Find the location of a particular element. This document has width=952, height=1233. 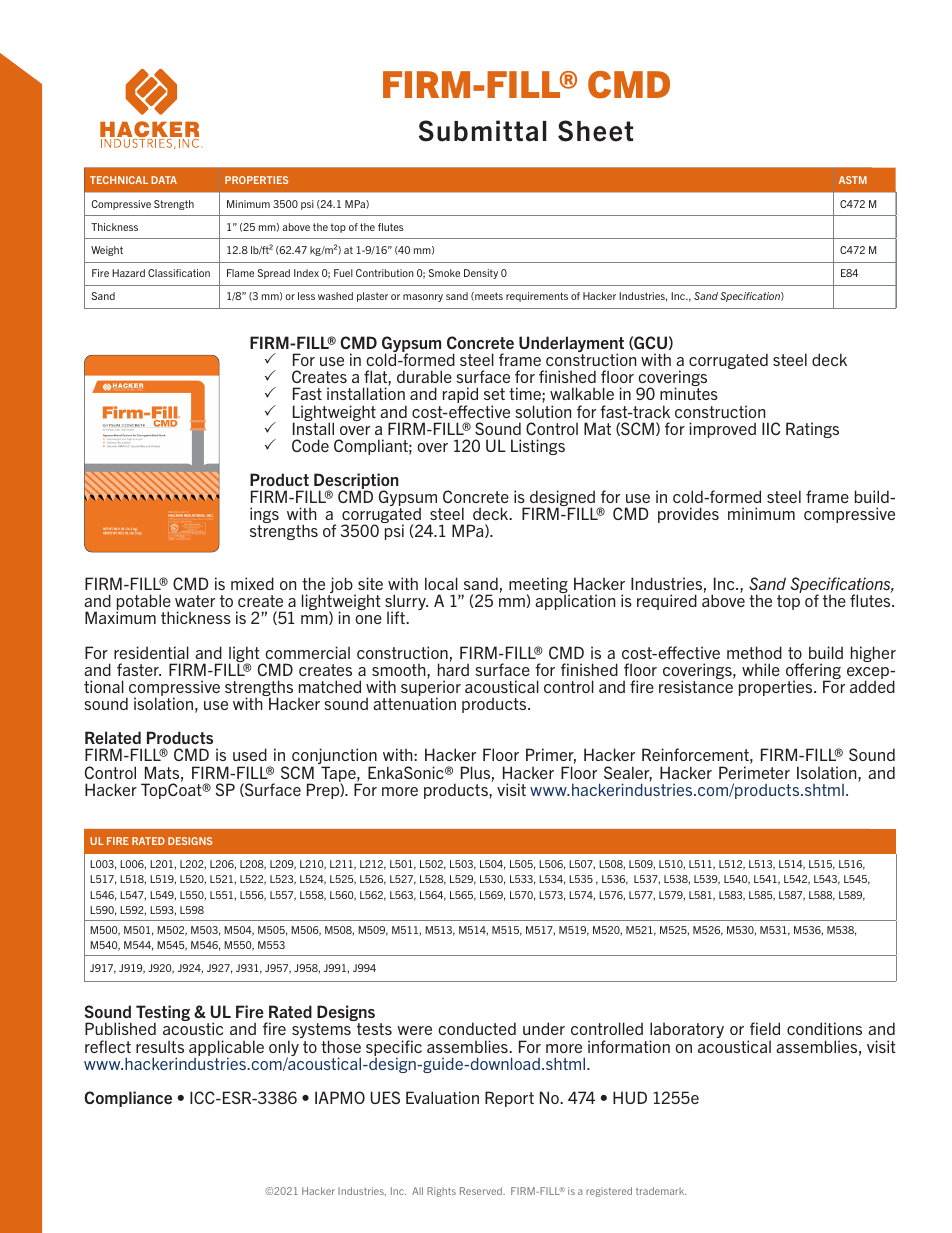

while is located at coordinates (761, 669).
